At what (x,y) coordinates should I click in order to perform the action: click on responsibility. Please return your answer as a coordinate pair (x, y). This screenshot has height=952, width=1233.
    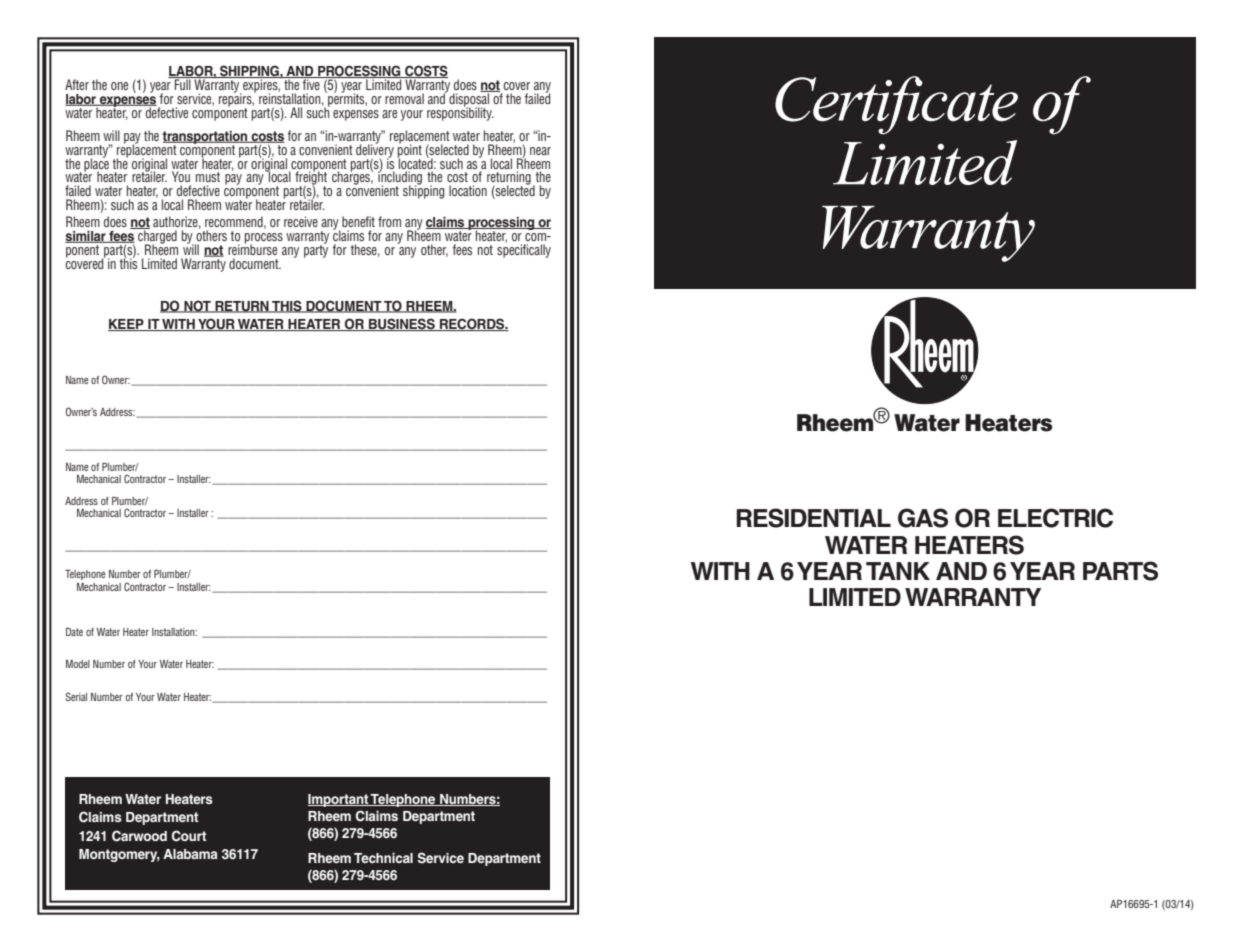
    Looking at the image, I should click on (460, 113).
